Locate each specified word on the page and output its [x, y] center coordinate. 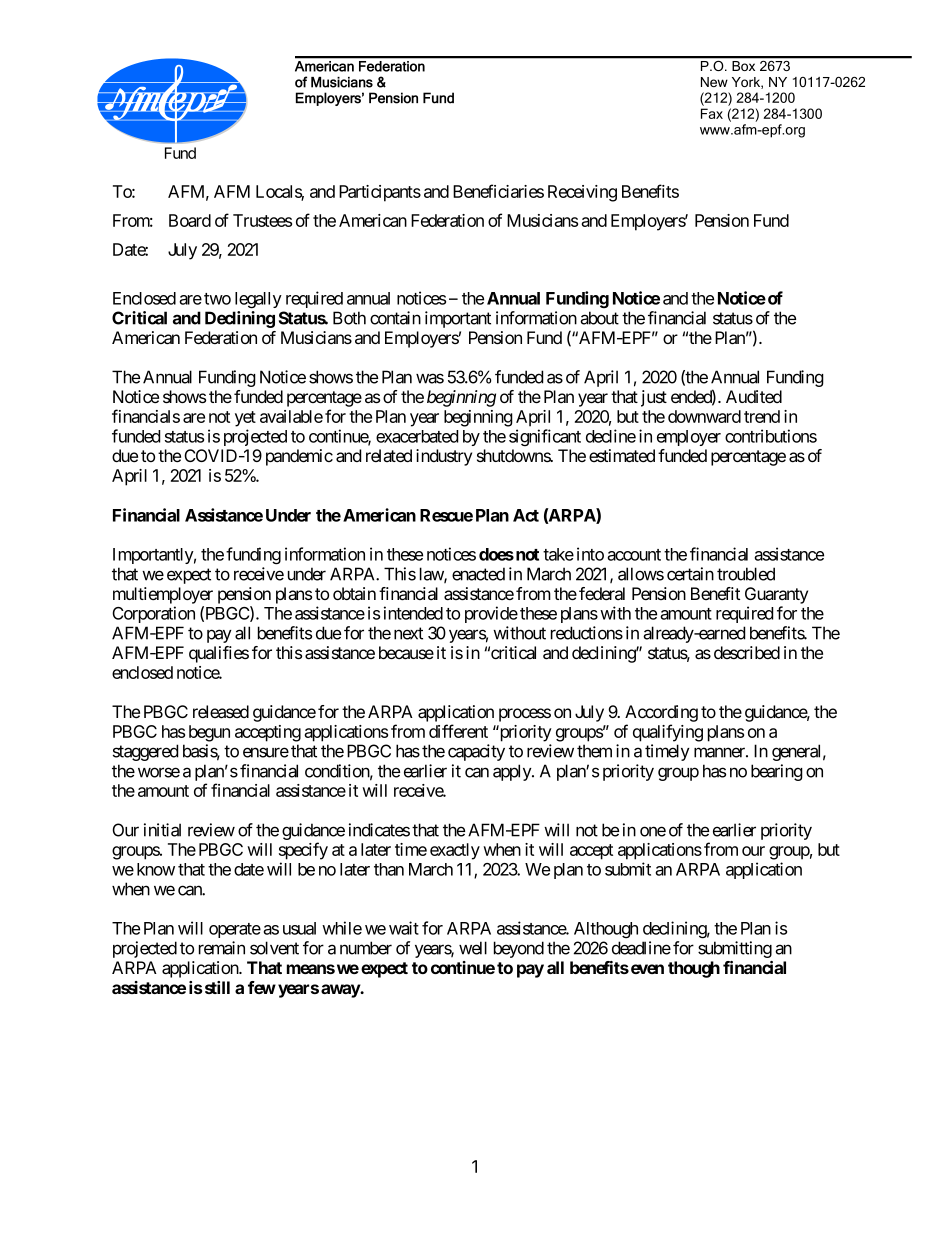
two [217, 299]
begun [209, 733]
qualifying [668, 733]
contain [395, 318]
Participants [380, 193]
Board [190, 220]
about [599, 318]
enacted [478, 574]
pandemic [299, 457]
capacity [476, 752]
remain [222, 948]
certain [690, 574]
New [714, 82]
